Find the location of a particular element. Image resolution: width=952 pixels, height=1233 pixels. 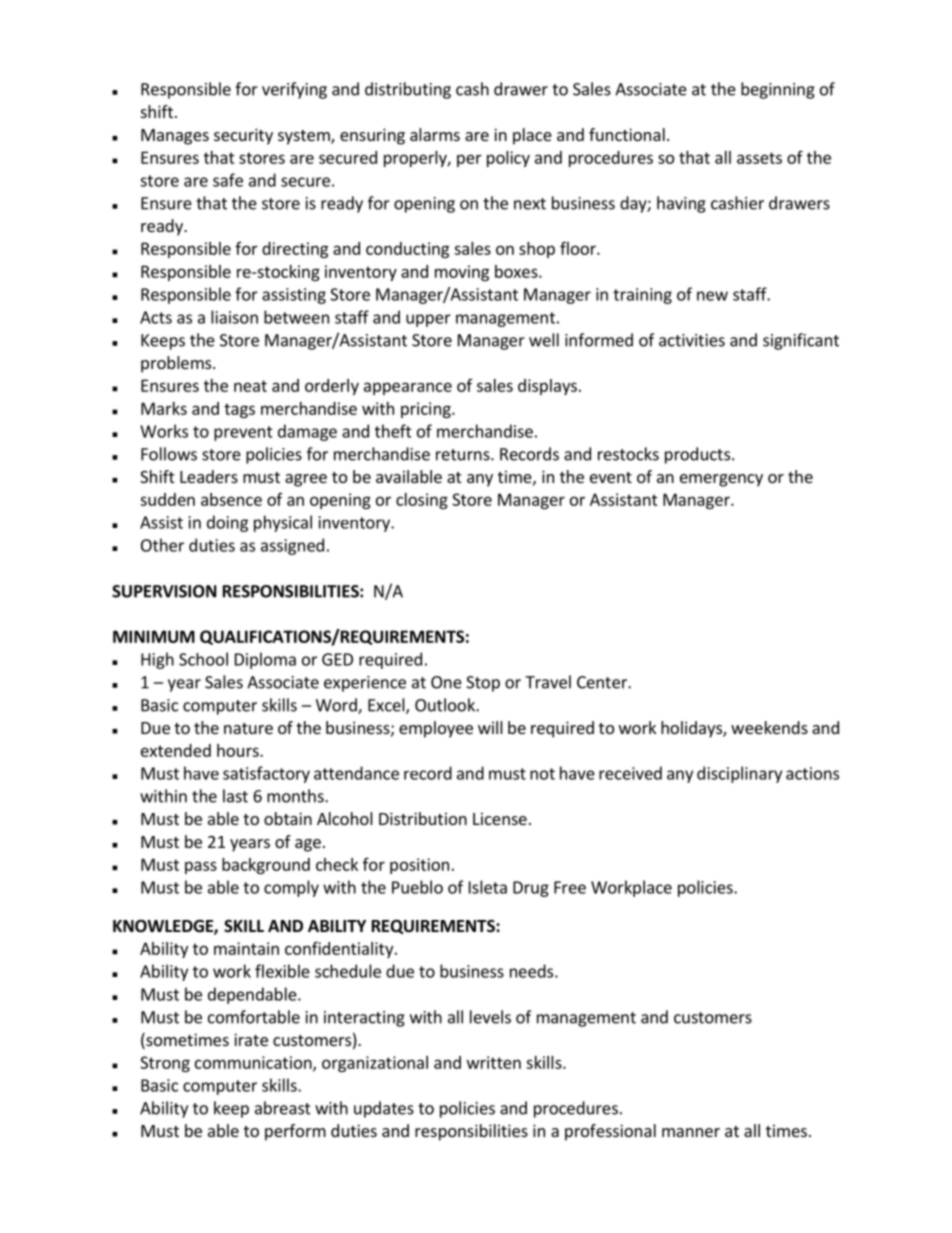

assets is located at coordinates (759, 158).
